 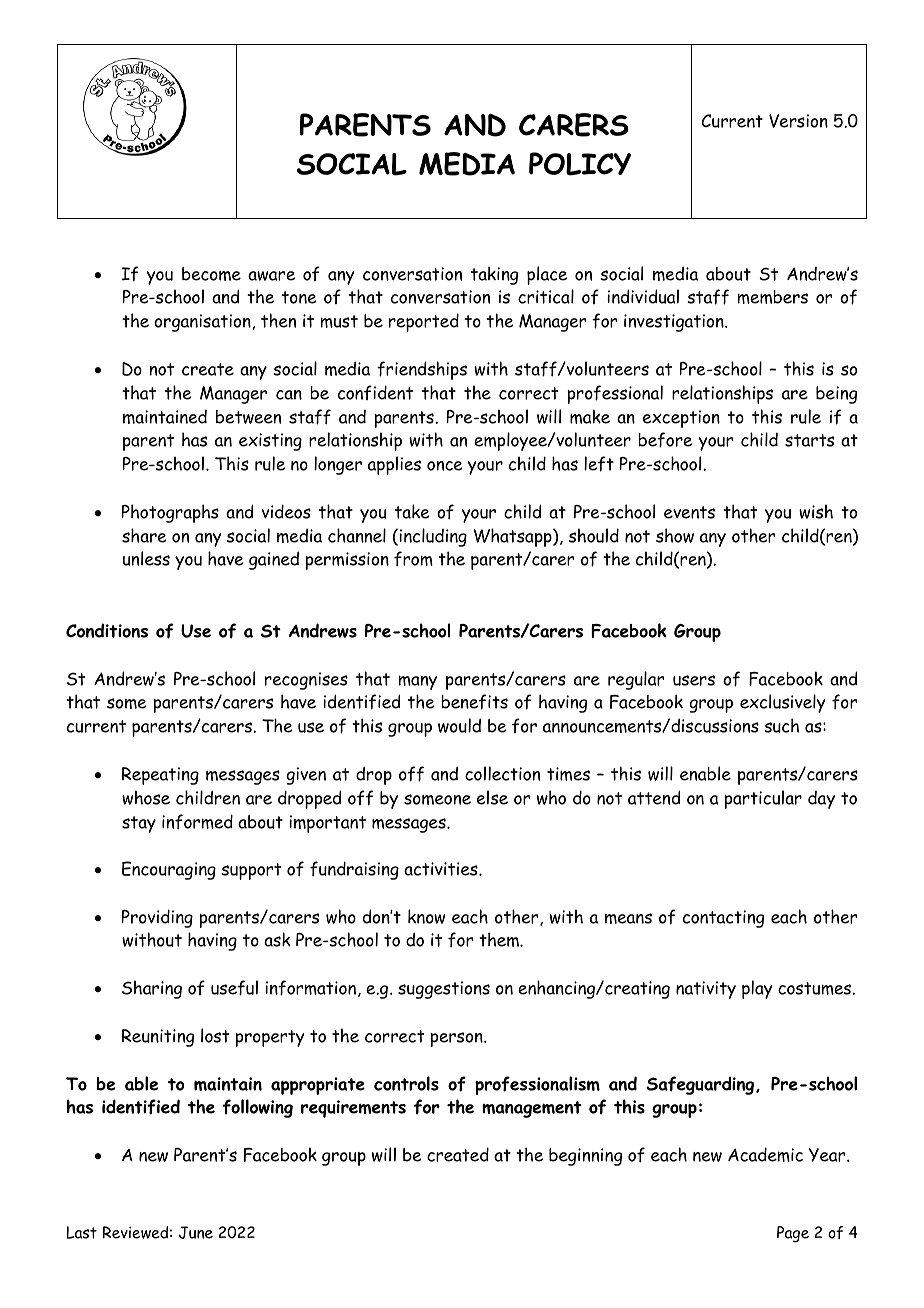 What do you see at coordinates (196, 1232) in the page?
I see `June` at bounding box center [196, 1232].
